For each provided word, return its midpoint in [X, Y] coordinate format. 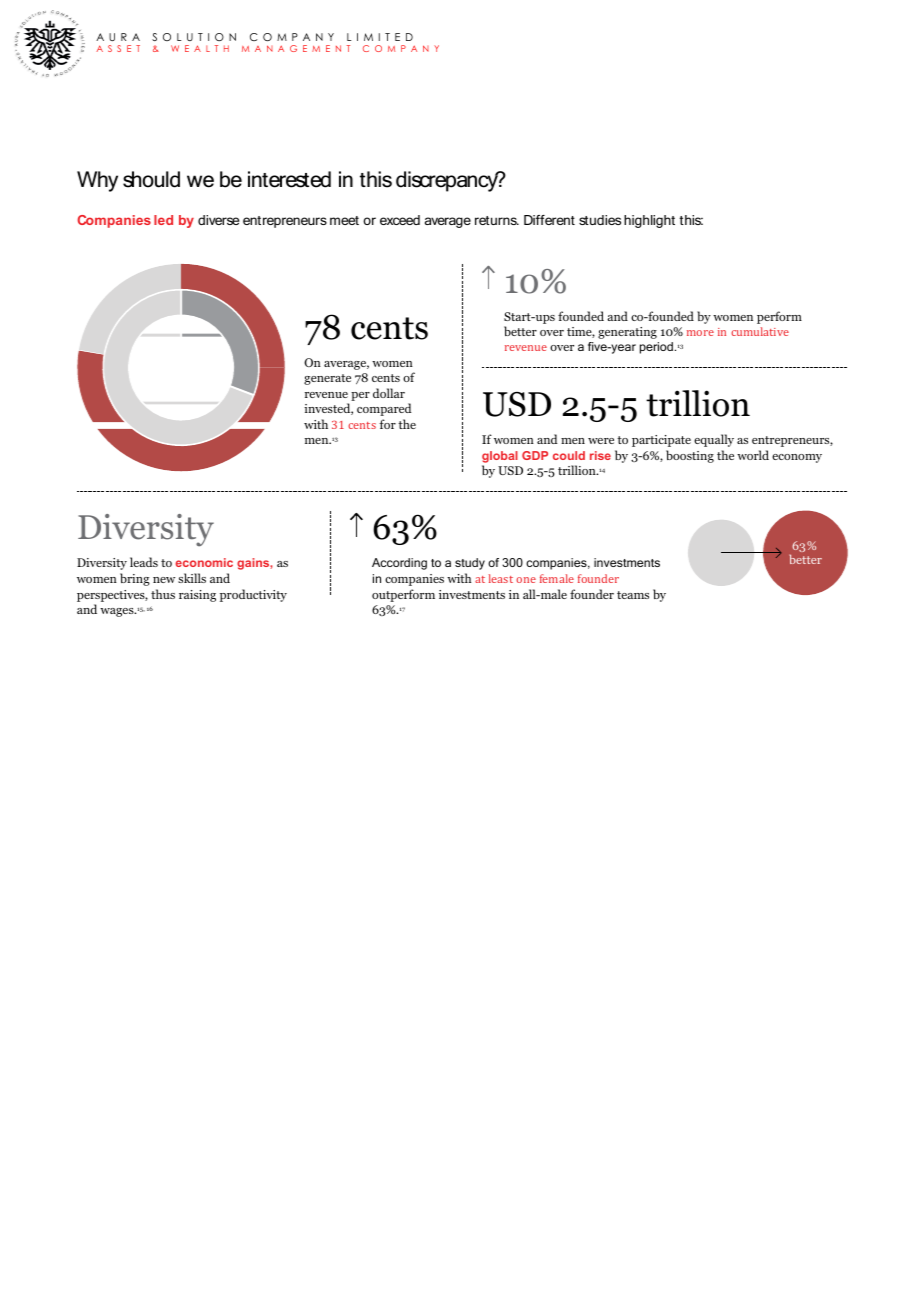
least [501, 578]
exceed [400, 220]
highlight [649, 221]
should [151, 179]
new [164, 580]
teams [633, 595]
